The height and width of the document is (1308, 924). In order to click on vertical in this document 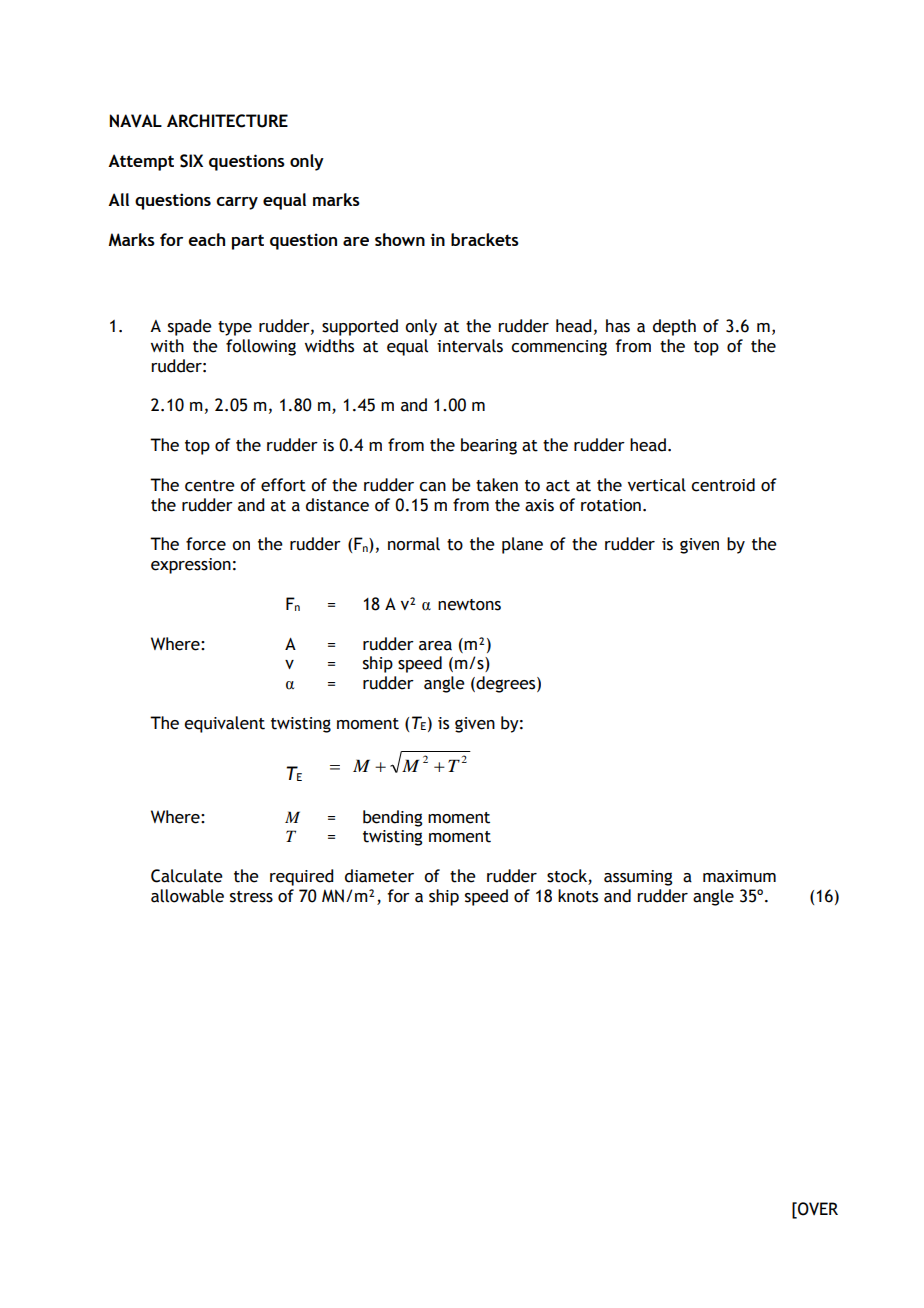, I will do `click(657, 485)`.
